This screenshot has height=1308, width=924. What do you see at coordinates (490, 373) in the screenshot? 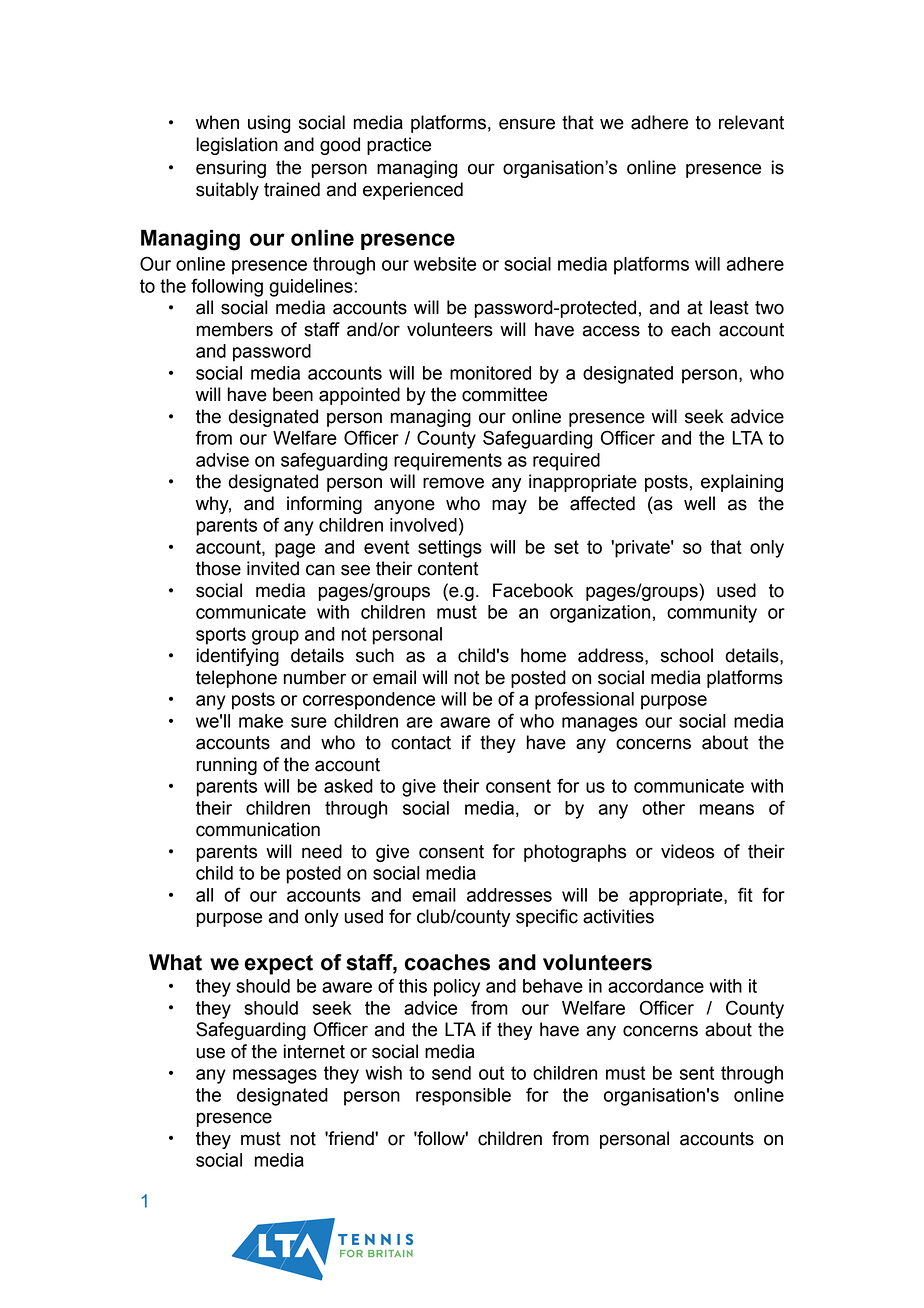
I see `monitored` at bounding box center [490, 373].
